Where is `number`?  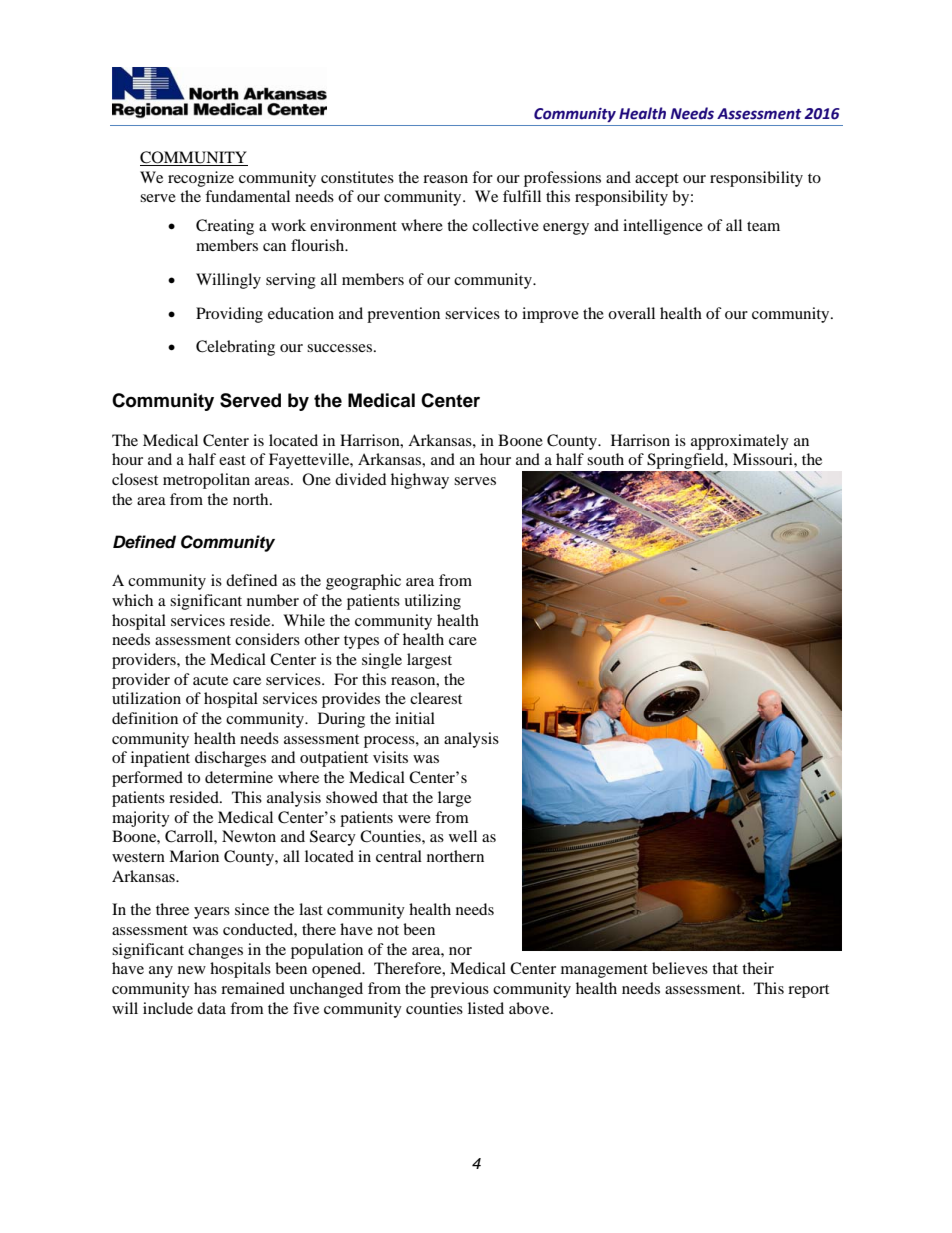 number is located at coordinates (273, 600).
